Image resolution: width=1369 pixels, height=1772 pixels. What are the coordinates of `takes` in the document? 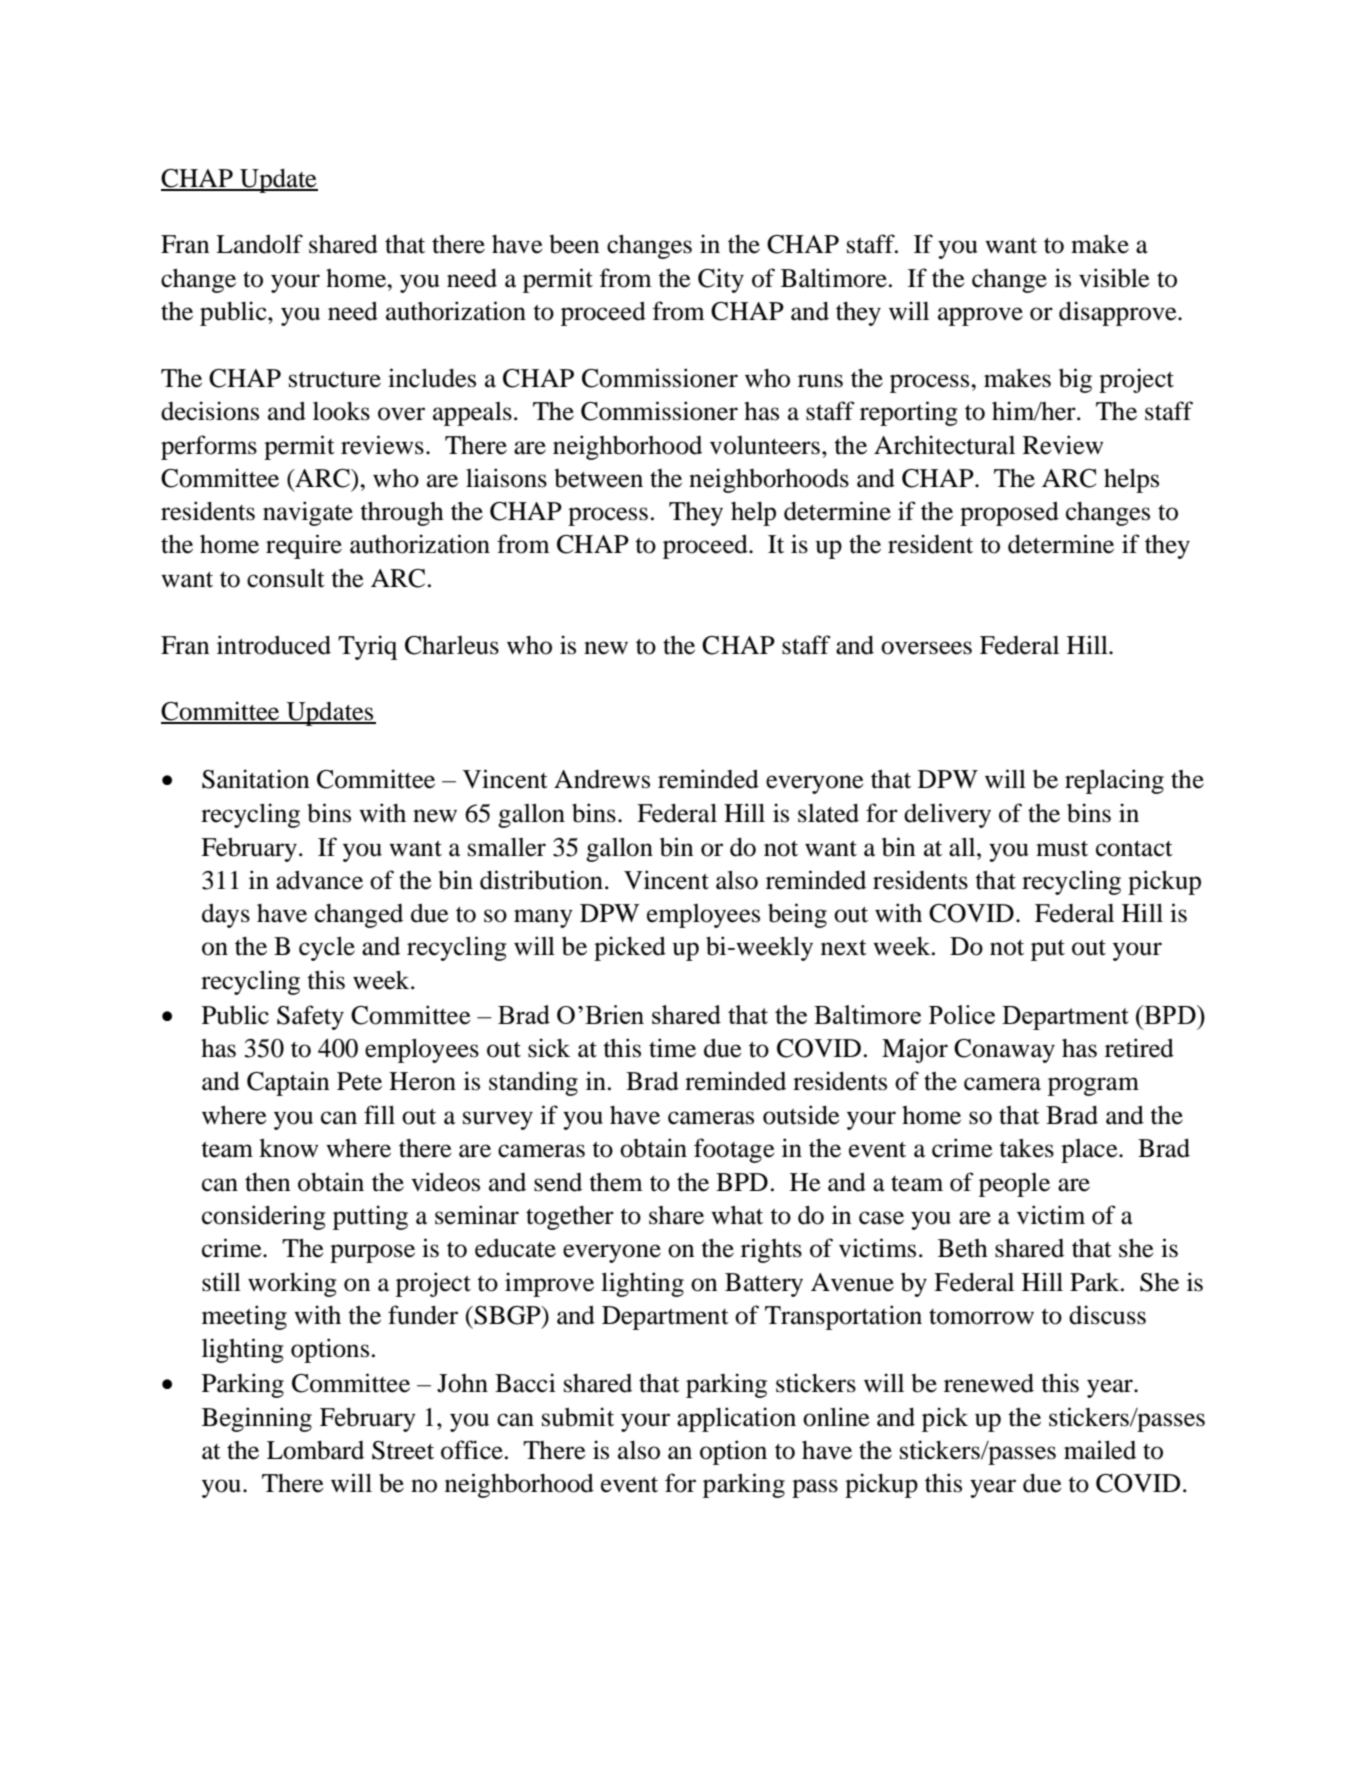 It's located at (1027, 1148).
